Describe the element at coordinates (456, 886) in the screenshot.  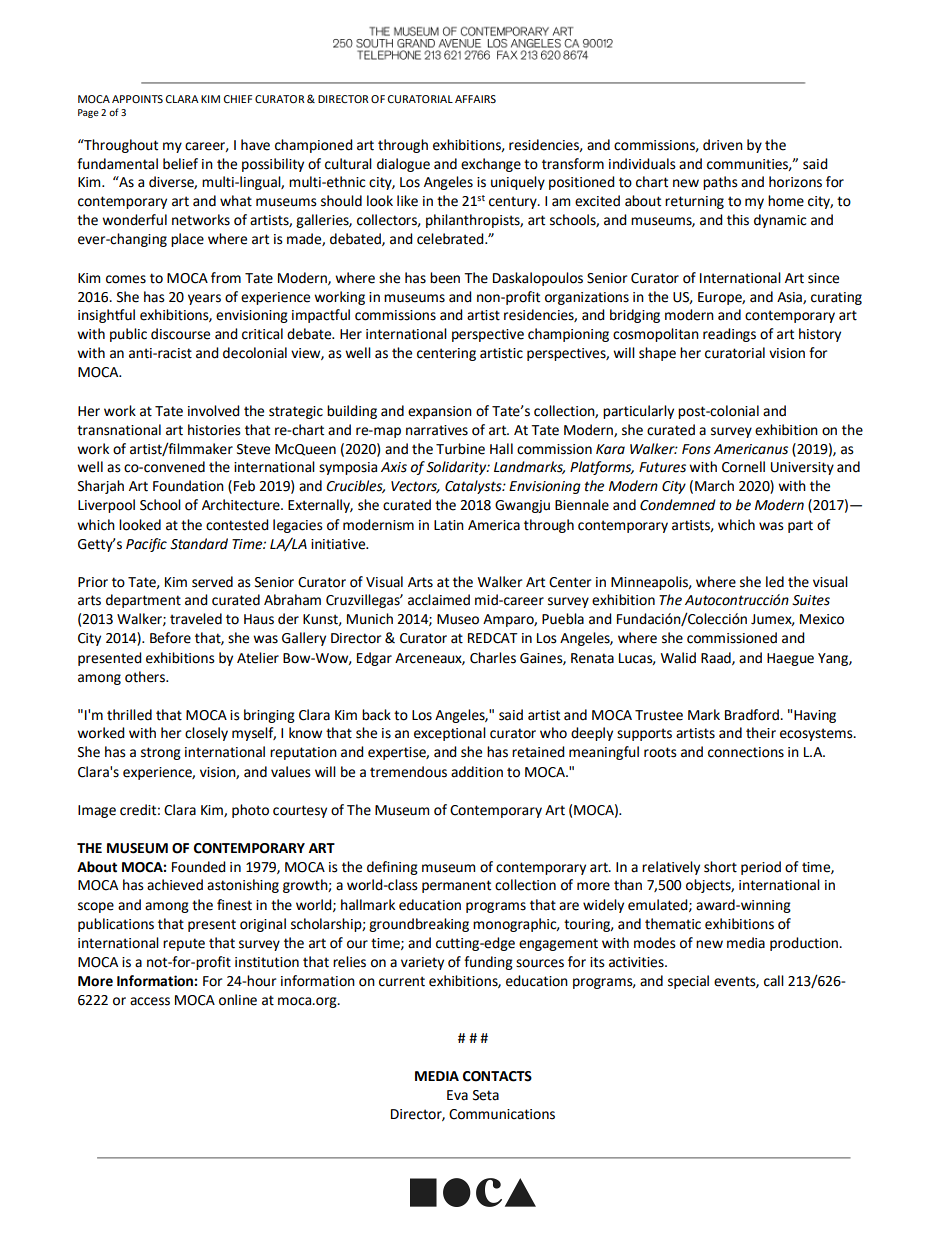
I see `permanent` at that location.
